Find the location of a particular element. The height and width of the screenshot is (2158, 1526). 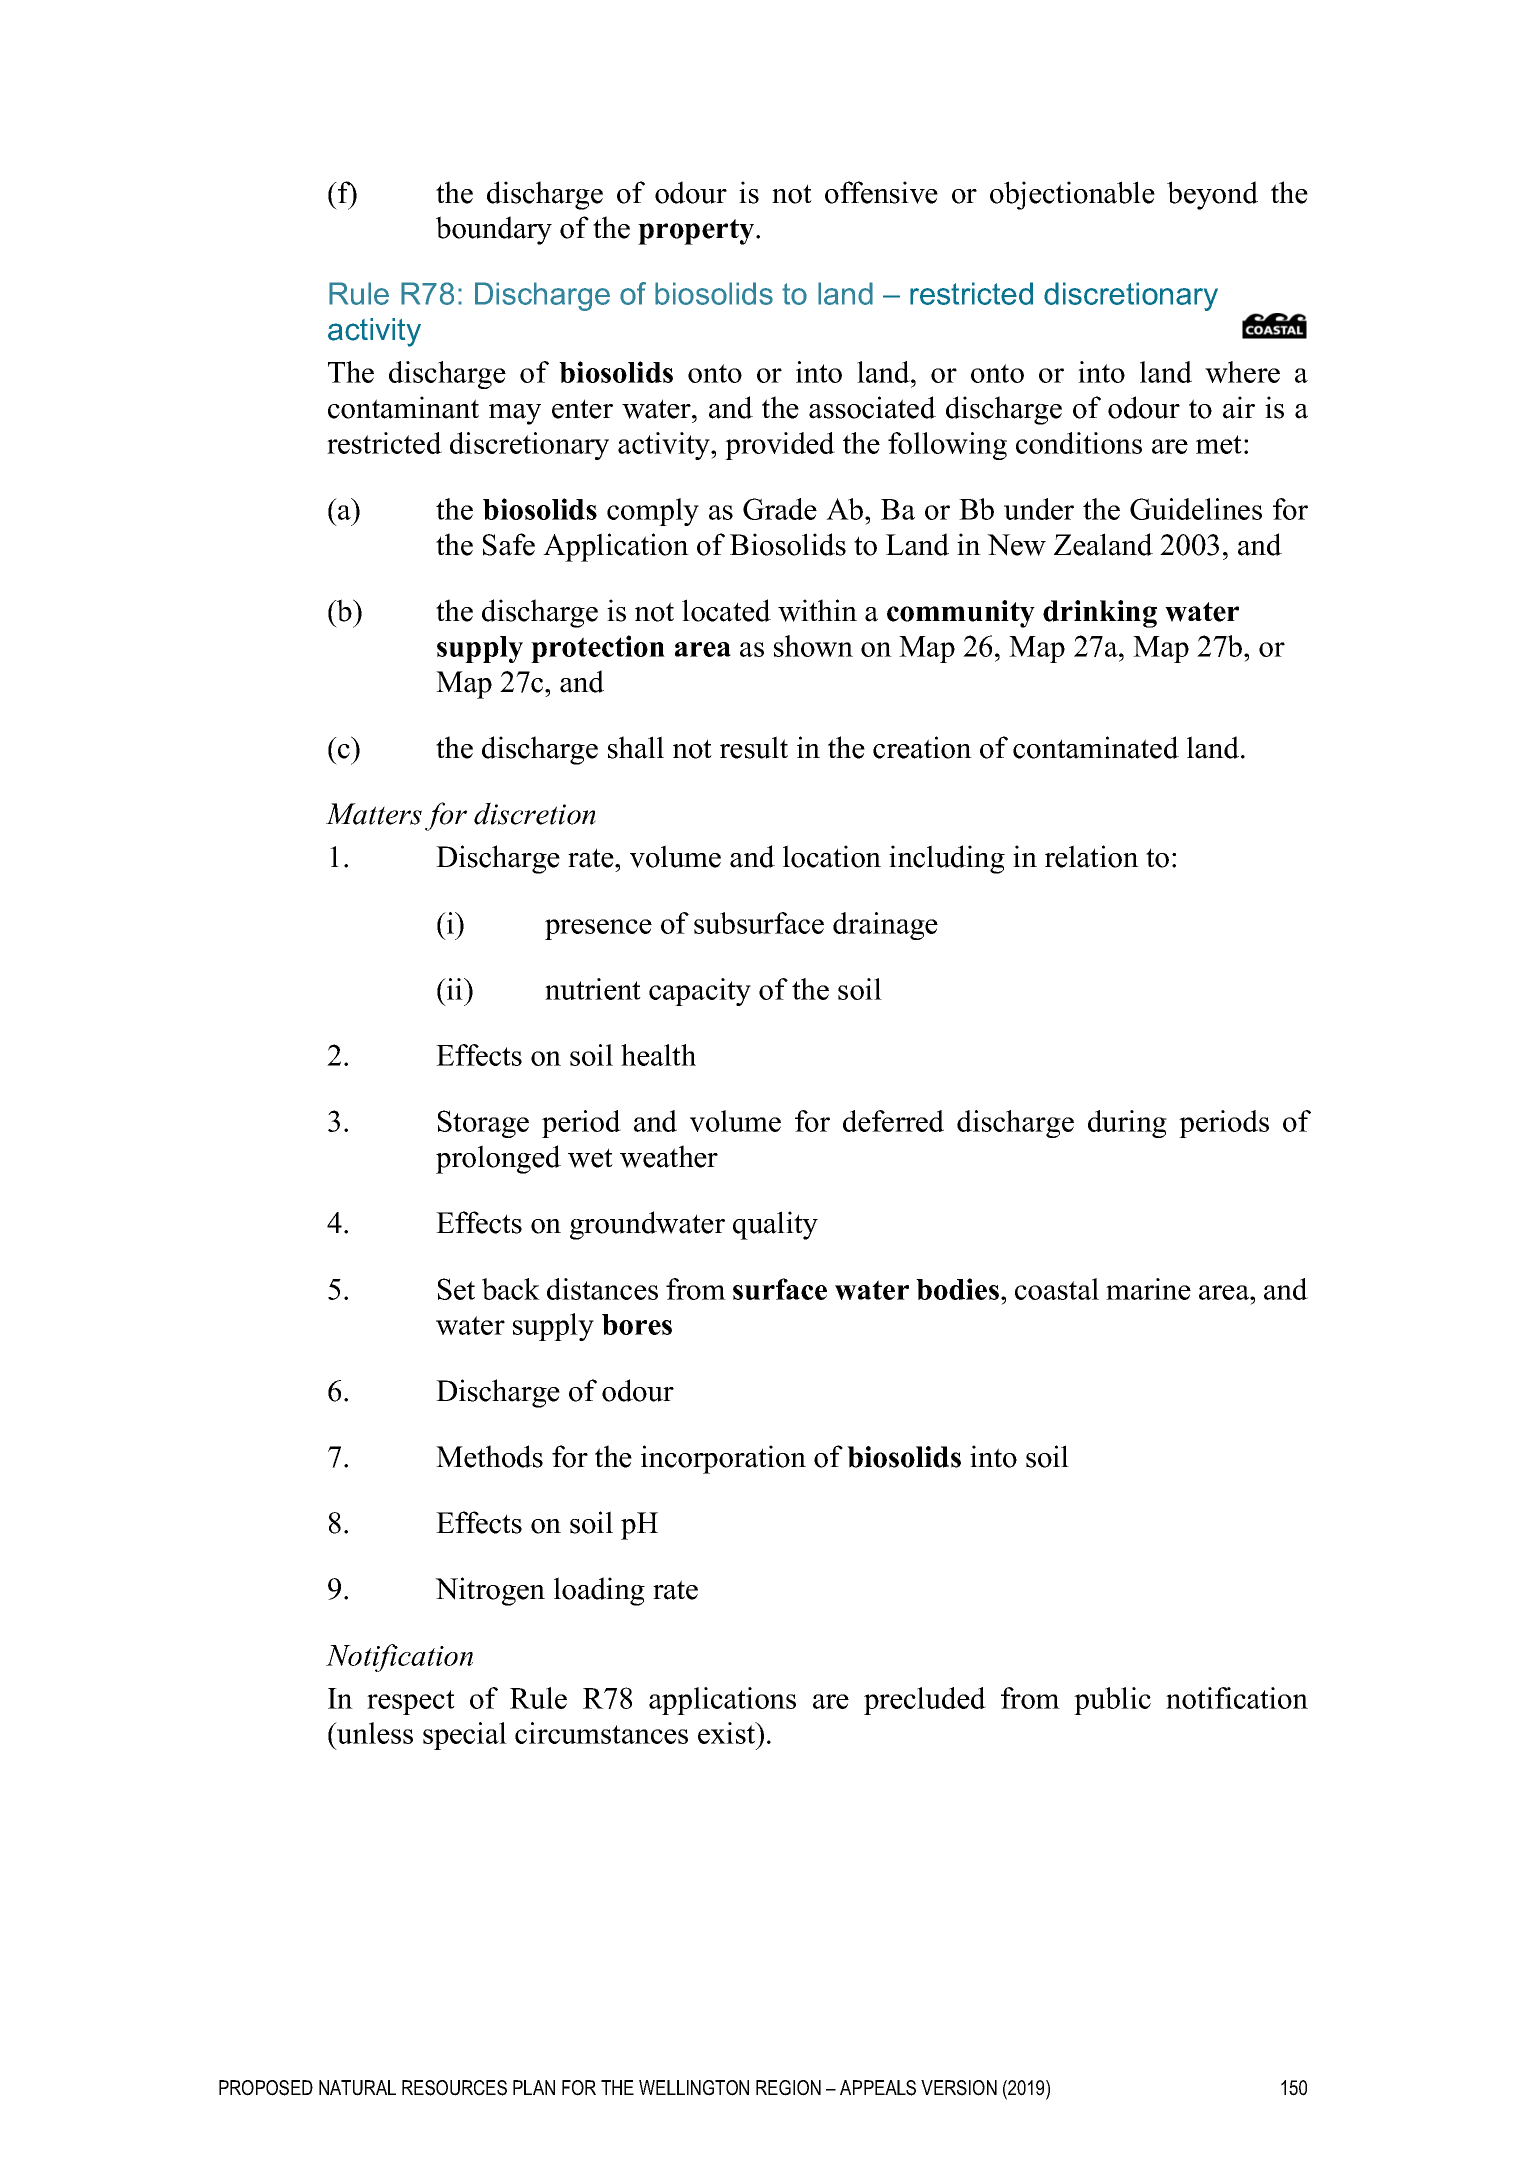

objectionable is located at coordinates (1072, 195).
